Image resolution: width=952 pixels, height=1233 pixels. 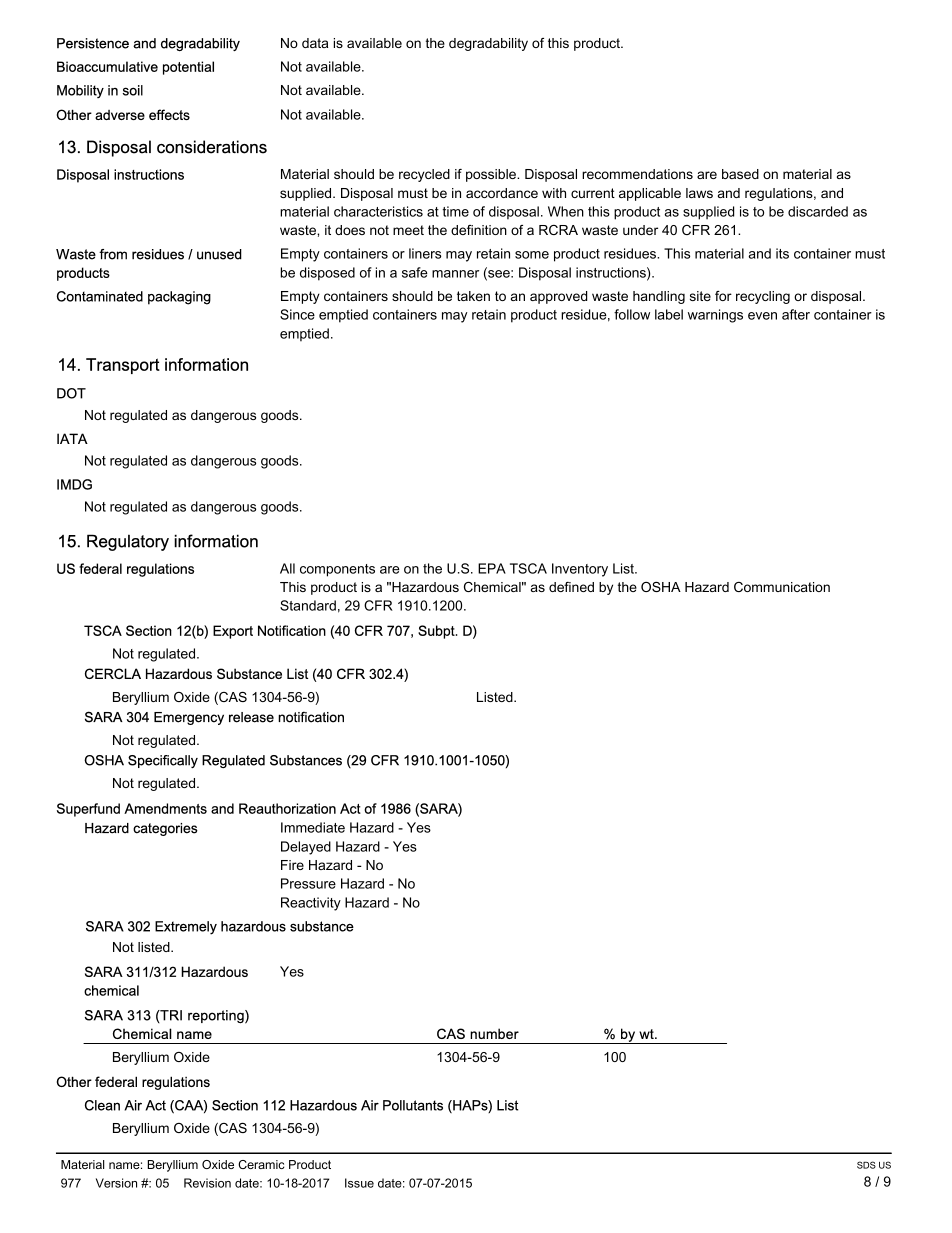 What do you see at coordinates (207, 1183) in the screenshot?
I see `Revision` at bounding box center [207, 1183].
